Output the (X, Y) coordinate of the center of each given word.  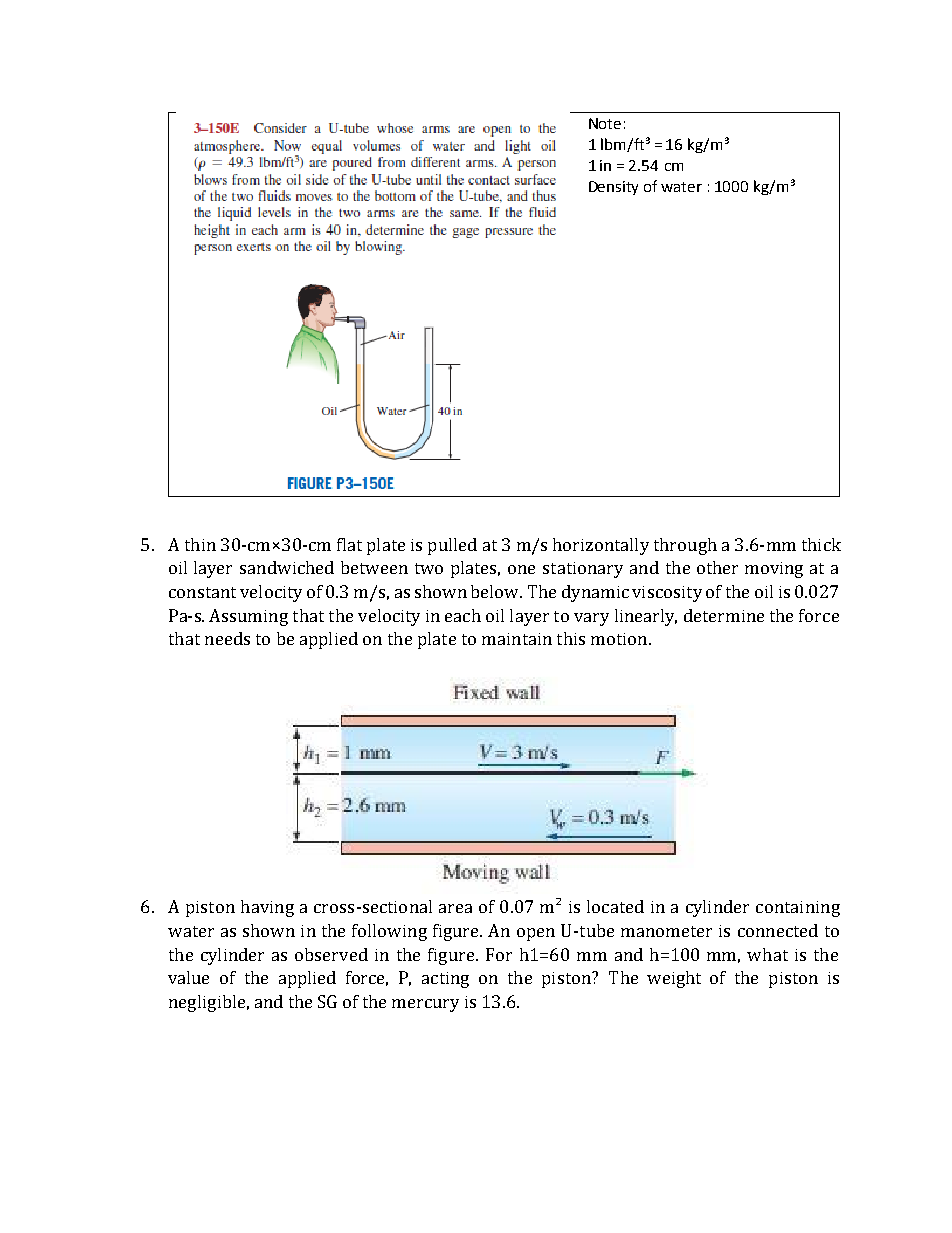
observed (331, 954)
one (521, 569)
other (717, 567)
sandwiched (287, 567)
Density (613, 188)
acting (445, 980)
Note (605, 123)
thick (821, 544)
